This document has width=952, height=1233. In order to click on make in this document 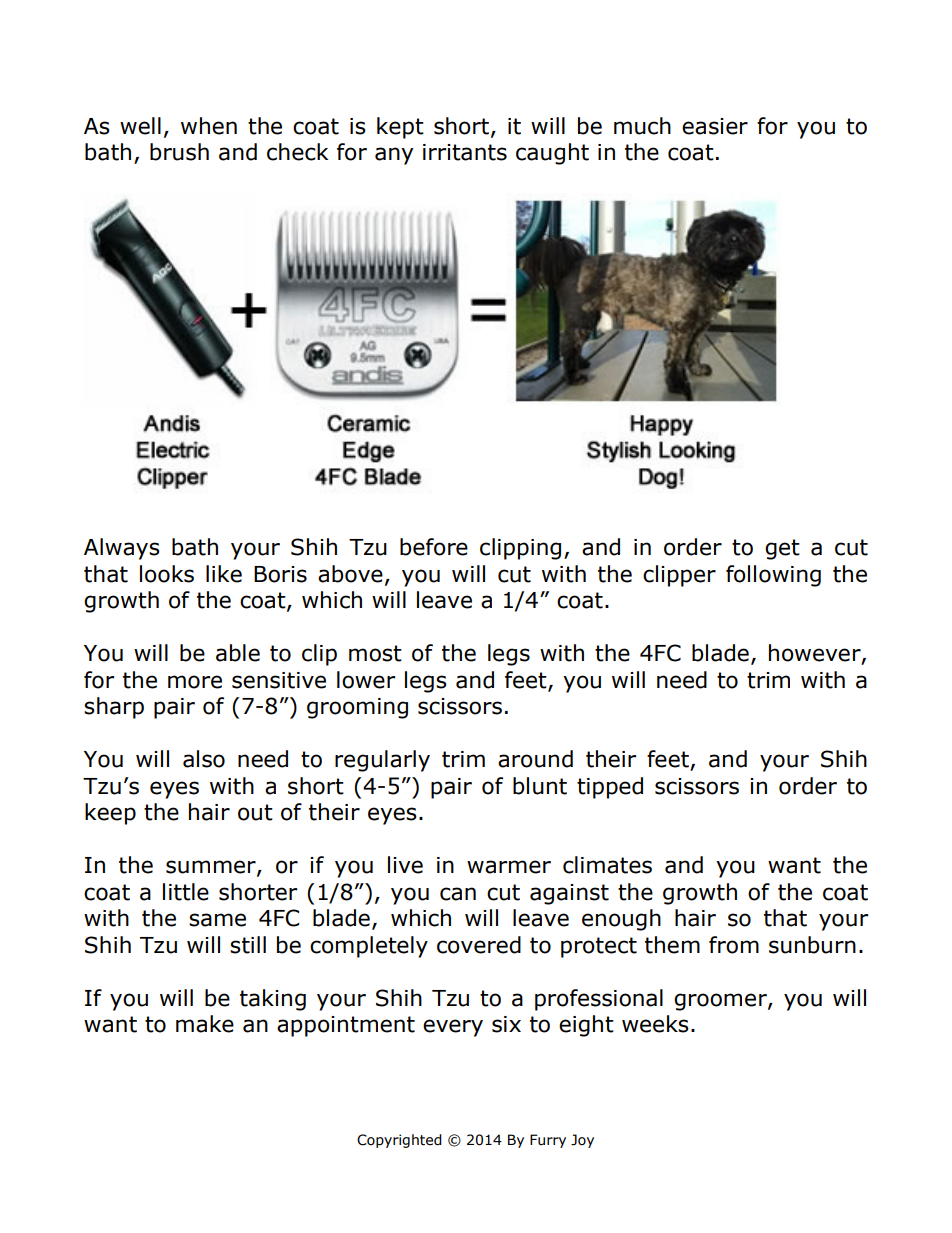, I will do `click(205, 1024)`.
